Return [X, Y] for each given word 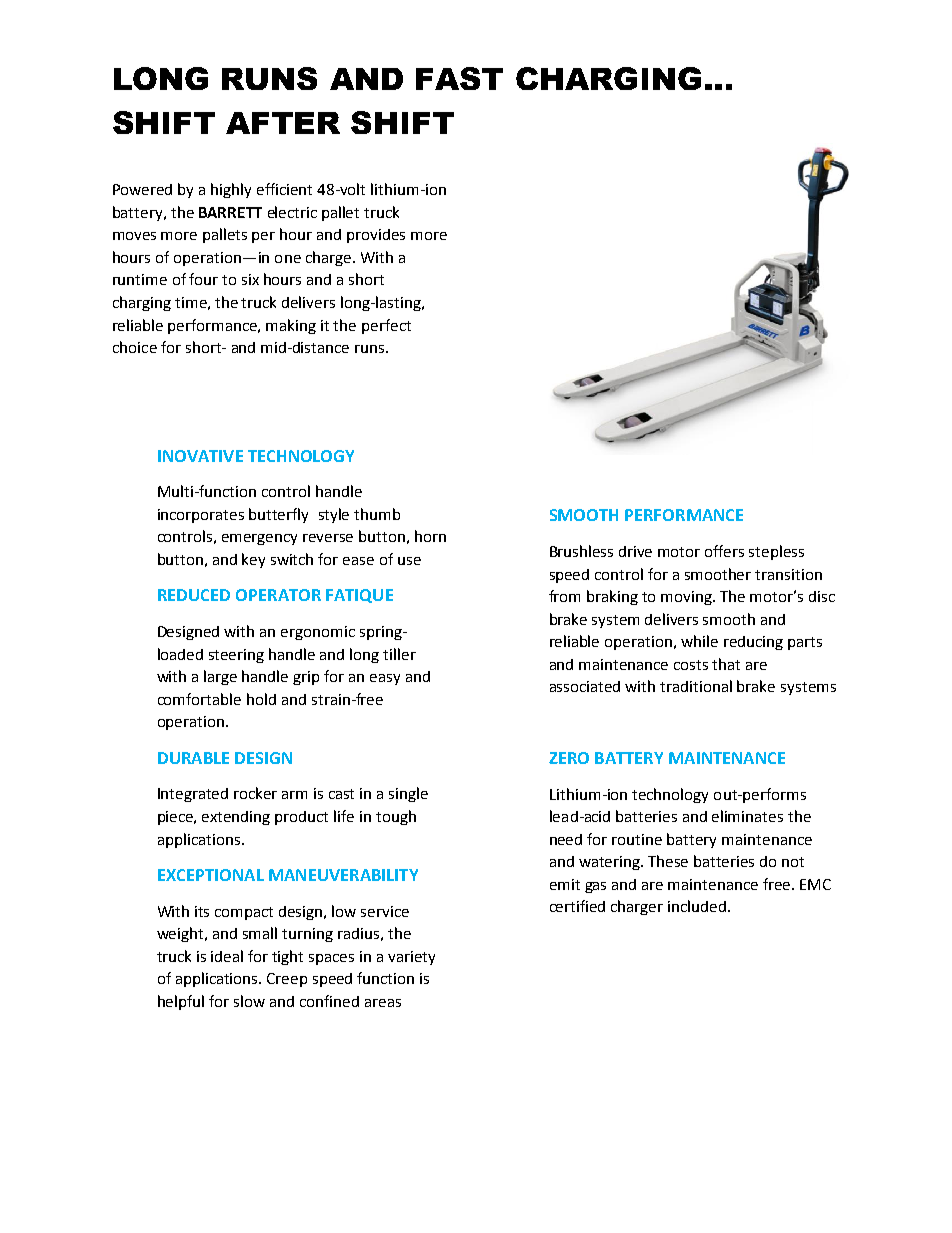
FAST [459, 78]
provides [376, 236]
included [698, 906]
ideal [227, 956]
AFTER [283, 123]
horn [430, 536]
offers [724, 551]
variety [411, 958]
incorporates [201, 516]
